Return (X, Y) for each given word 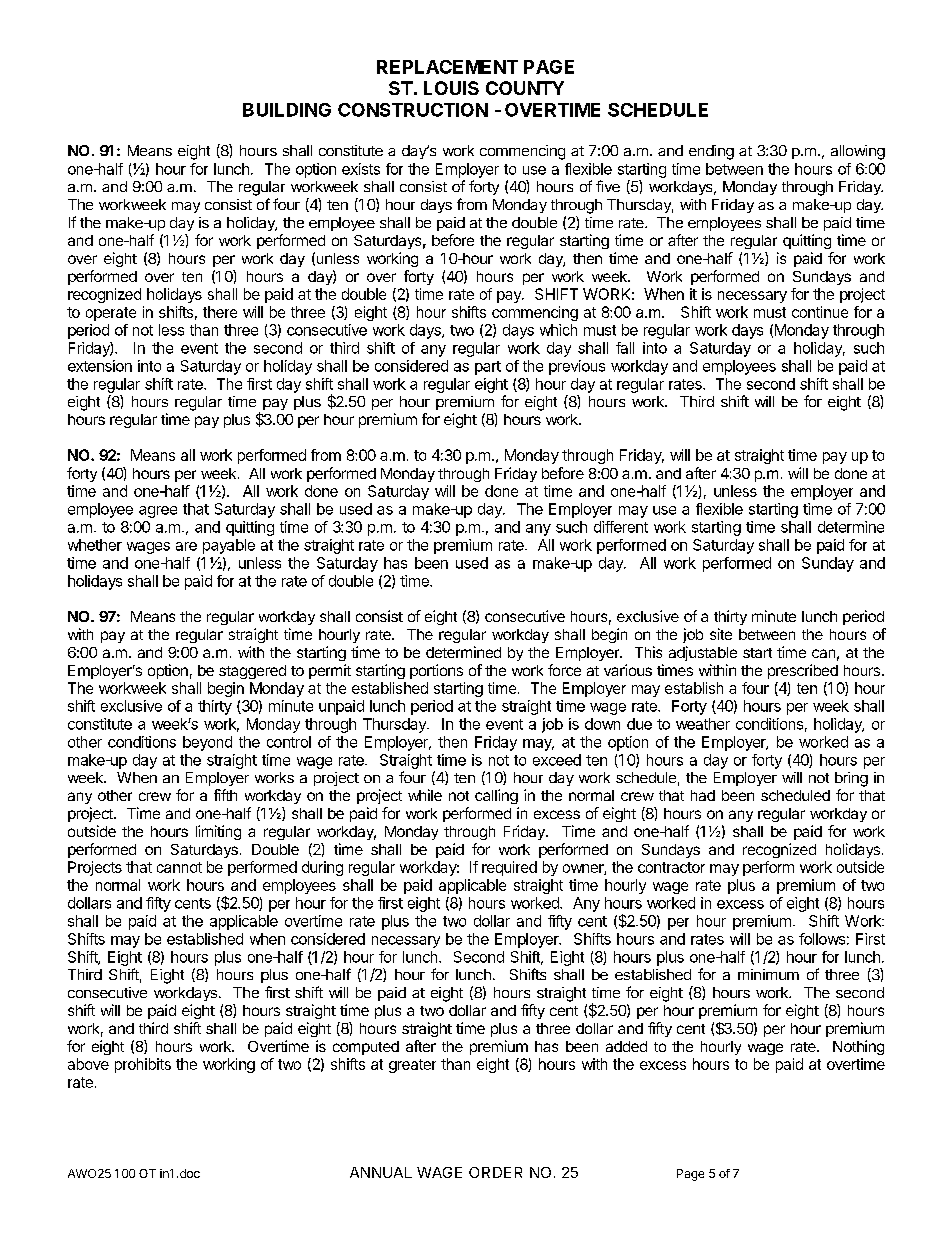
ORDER (495, 1172)
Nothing (858, 1047)
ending (711, 152)
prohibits (143, 1065)
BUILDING (287, 110)
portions (436, 671)
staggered (252, 672)
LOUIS (451, 88)
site (721, 634)
